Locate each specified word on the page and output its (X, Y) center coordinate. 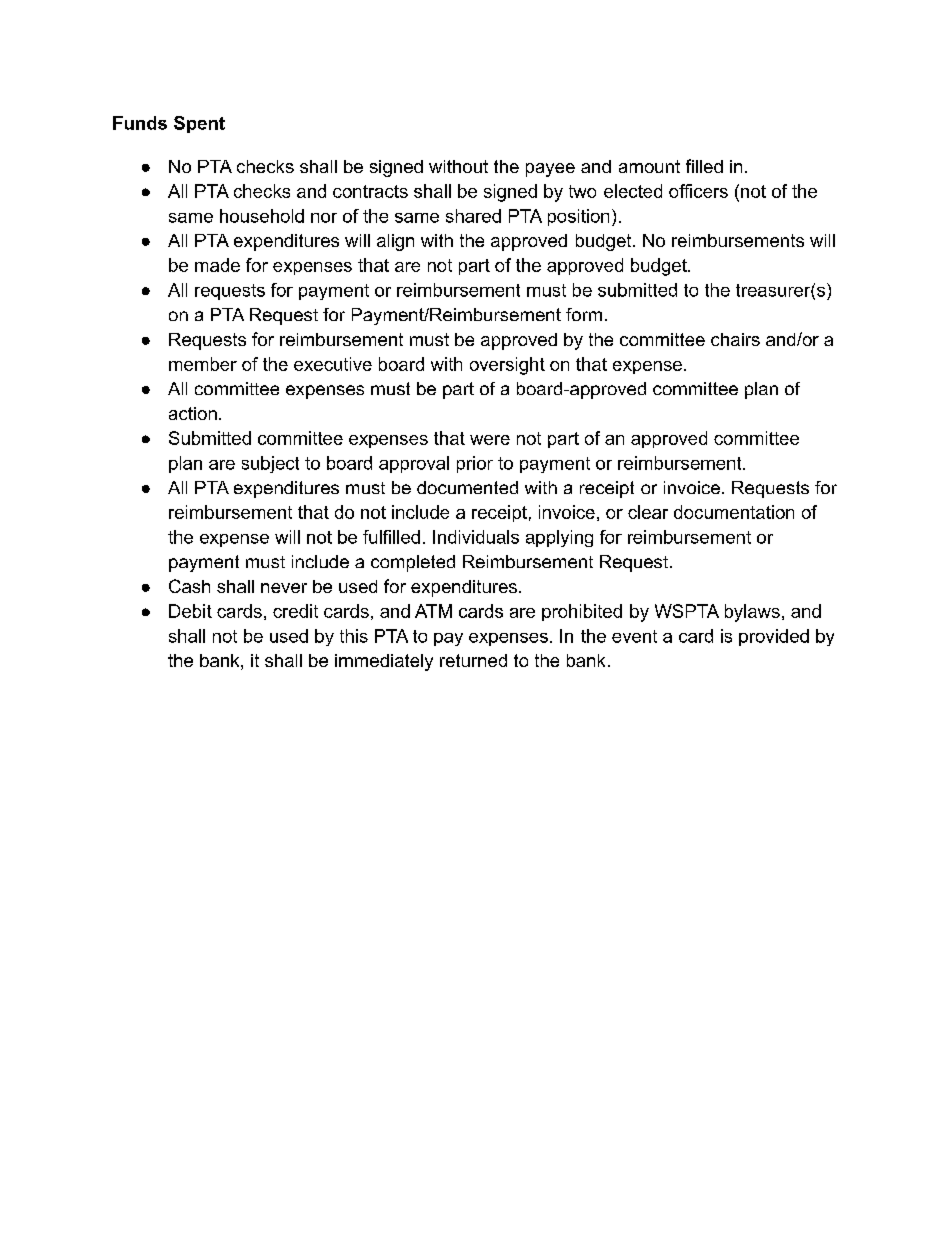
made (217, 265)
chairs (735, 339)
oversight (507, 366)
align (395, 242)
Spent (199, 124)
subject (270, 464)
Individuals (476, 537)
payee (550, 170)
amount (649, 166)
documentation (734, 512)
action (193, 413)
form (584, 314)
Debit (190, 611)
